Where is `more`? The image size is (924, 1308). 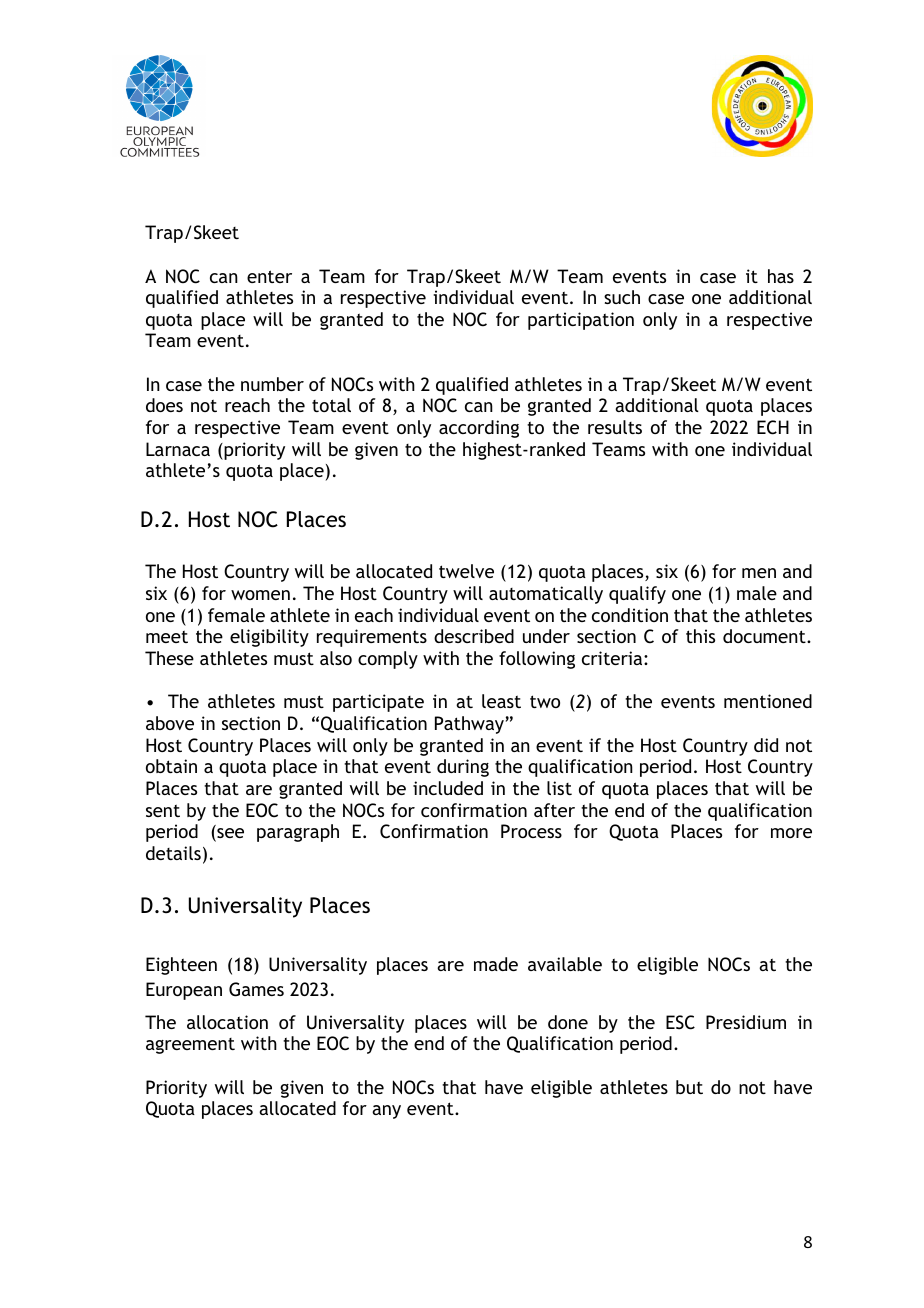 more is located at coordinates (791, 833).
